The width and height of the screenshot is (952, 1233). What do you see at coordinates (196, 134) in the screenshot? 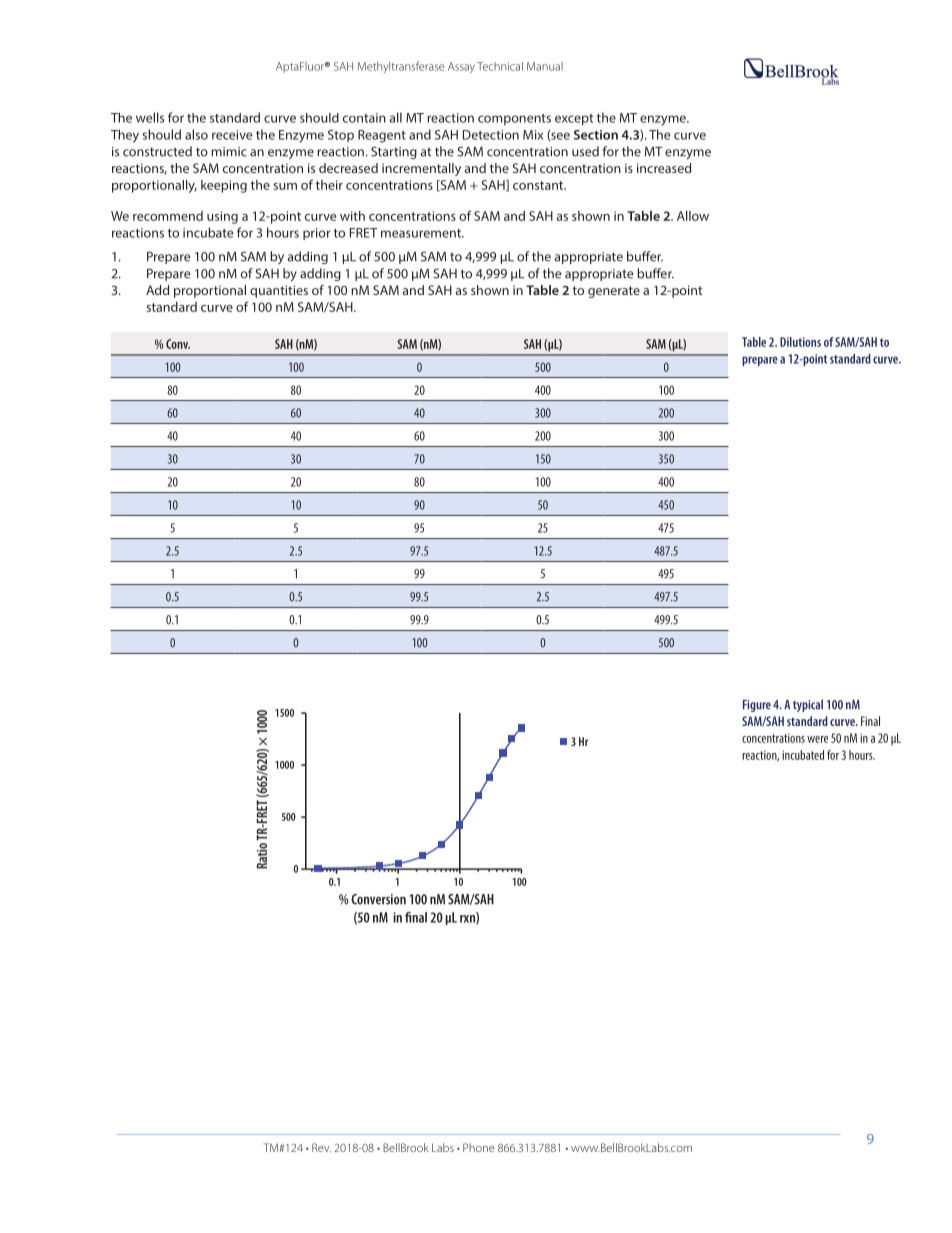
I see `also` at bounding box center [196, 134].
